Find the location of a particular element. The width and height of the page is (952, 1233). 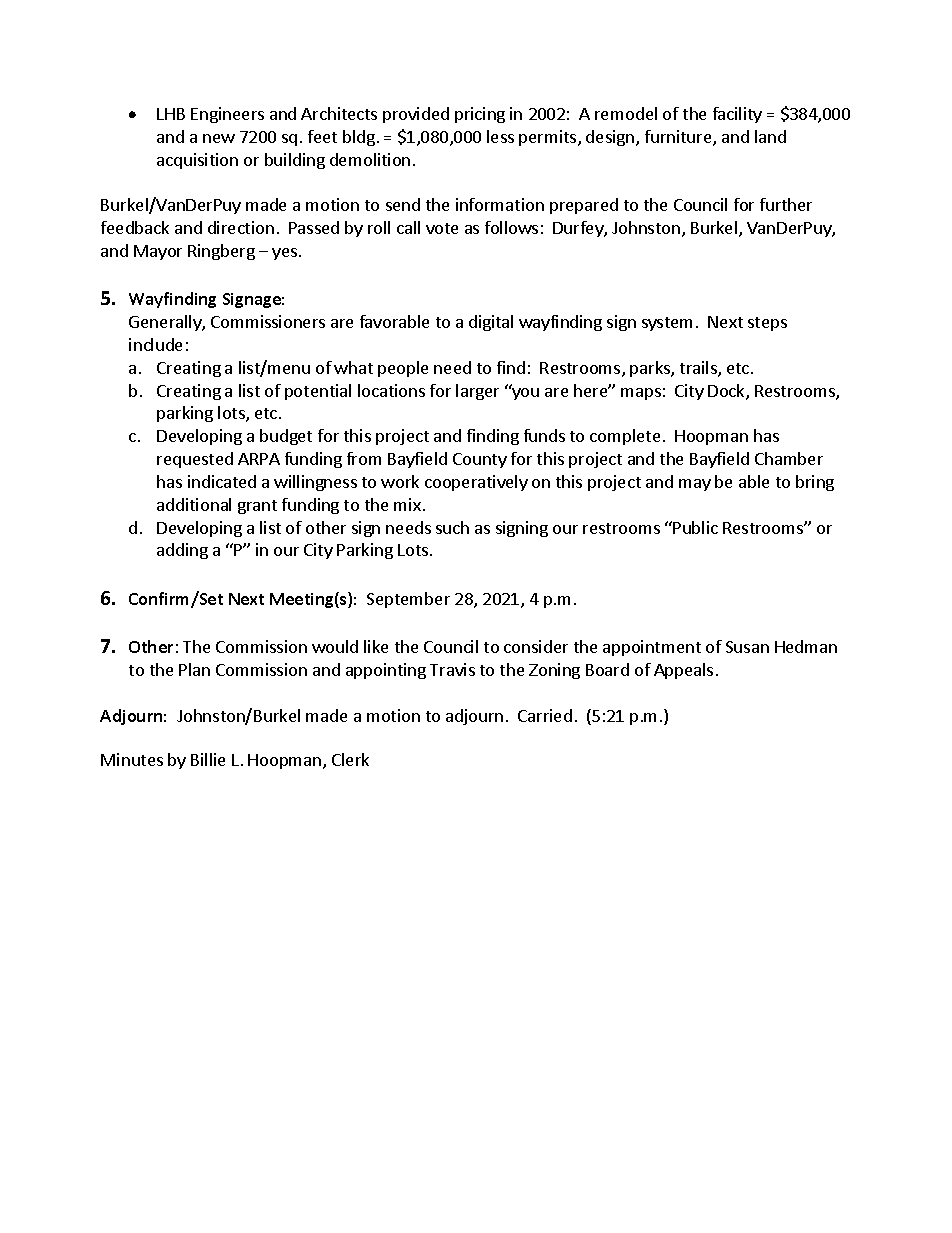

Carried is located at coordinates (545, 715).
